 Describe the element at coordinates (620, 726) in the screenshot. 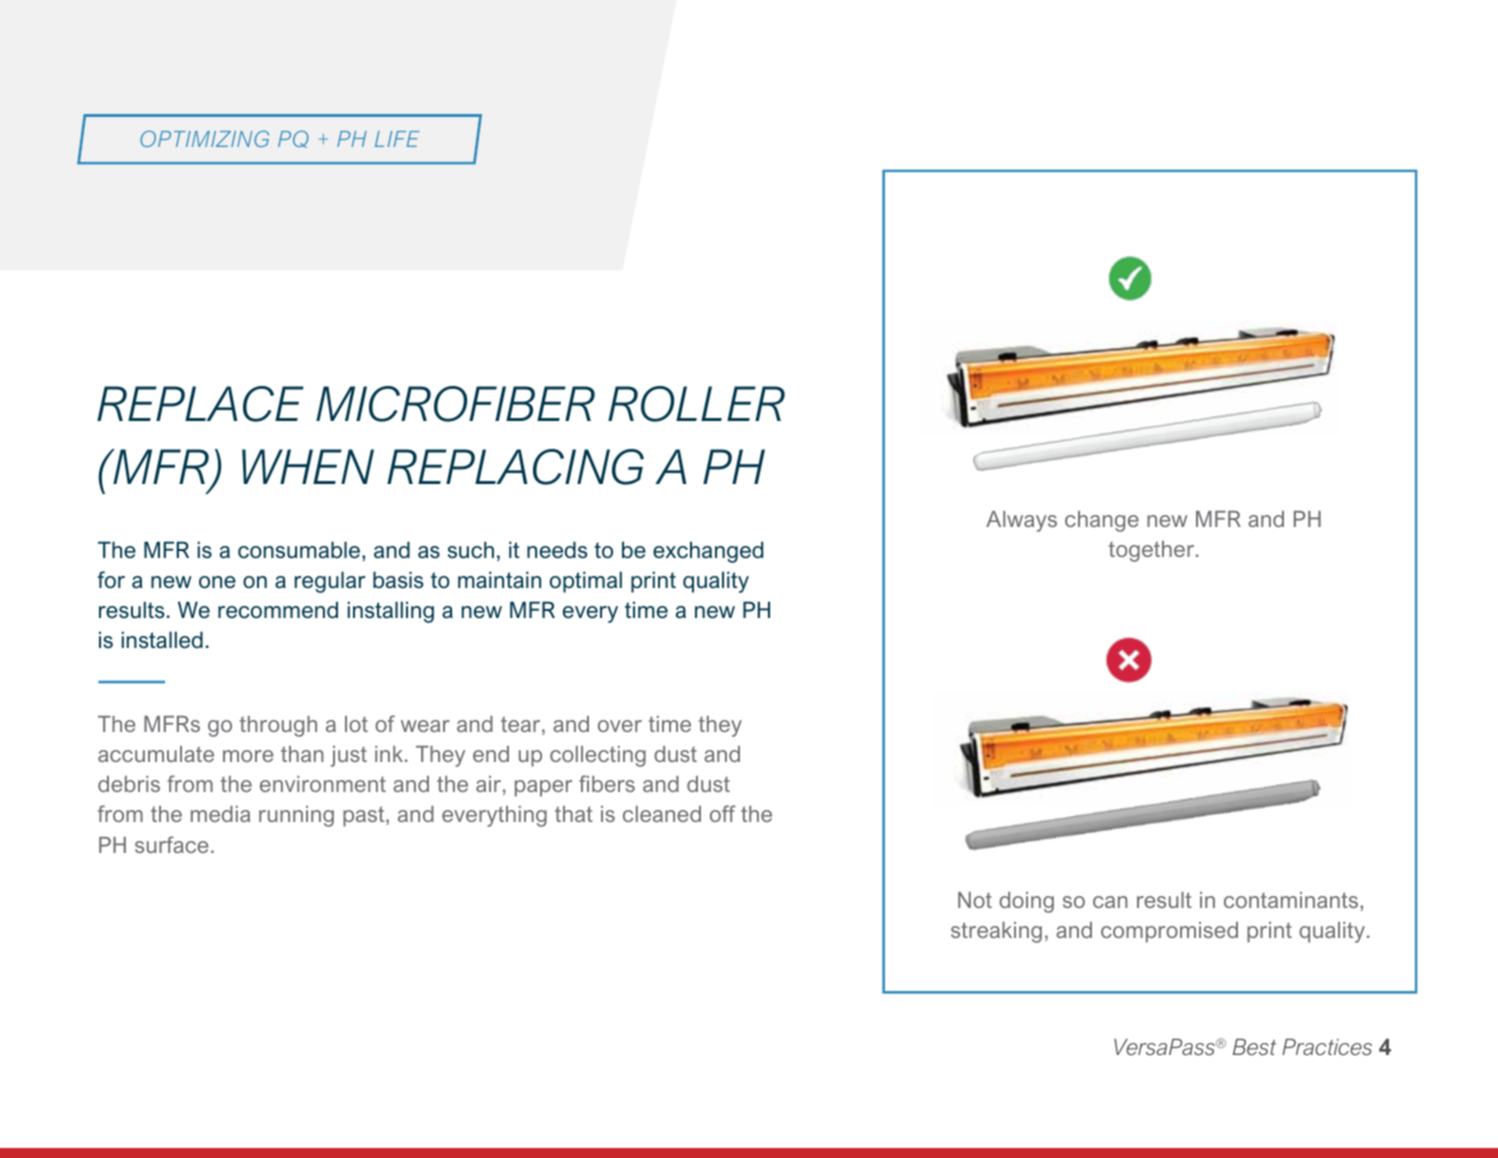

I see `over` at that location.
